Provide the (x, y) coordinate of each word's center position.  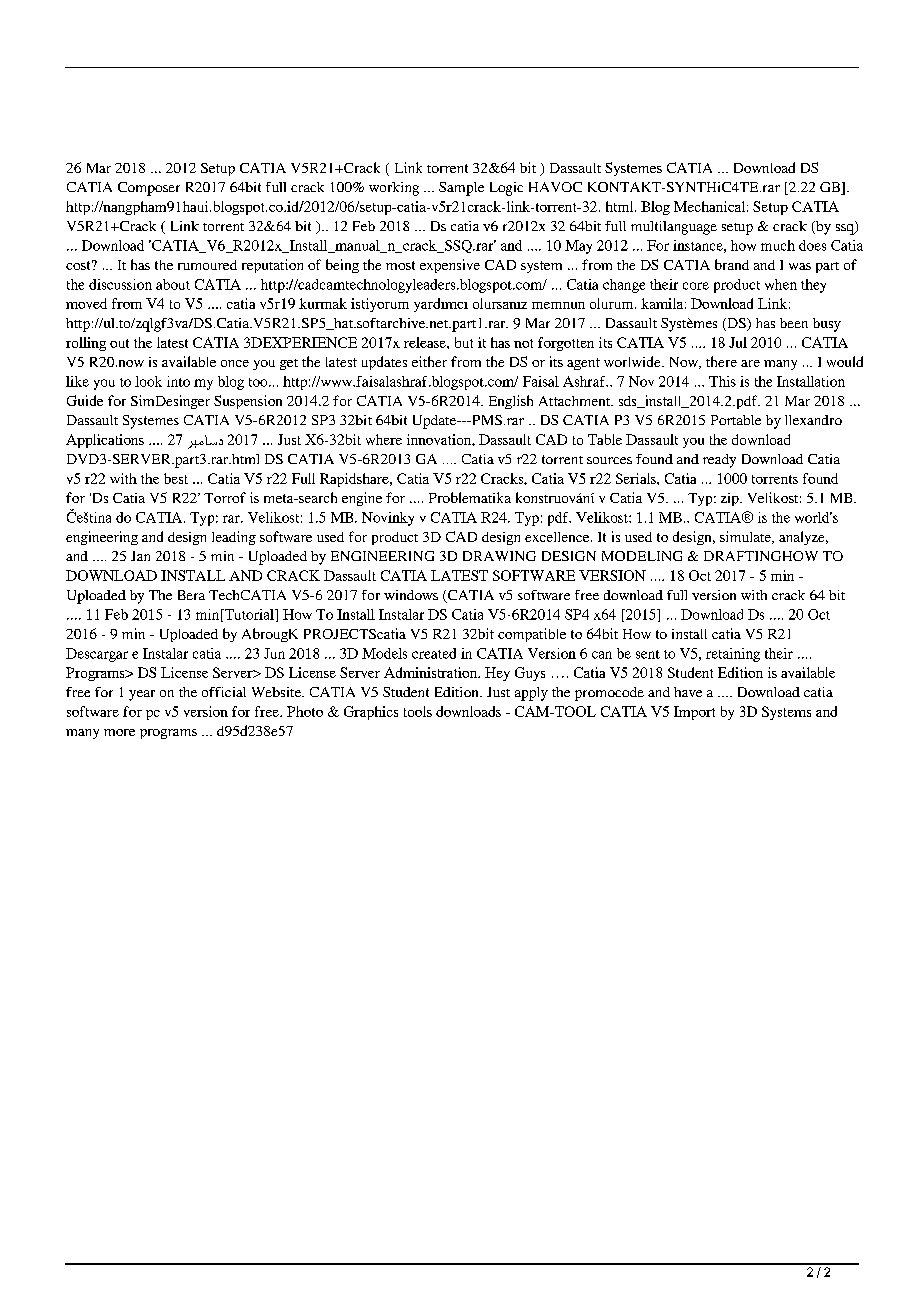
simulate (746, 537)
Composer (149, 189)
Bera (191, 595)
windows (411, 595)
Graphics (371, 713)
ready (719, 461)
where (384, 439)
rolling (86, 344)
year (142, 695)
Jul (738, 342)
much (778, 245)
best (176, 478)
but (464, 342)
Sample (461, 189)
